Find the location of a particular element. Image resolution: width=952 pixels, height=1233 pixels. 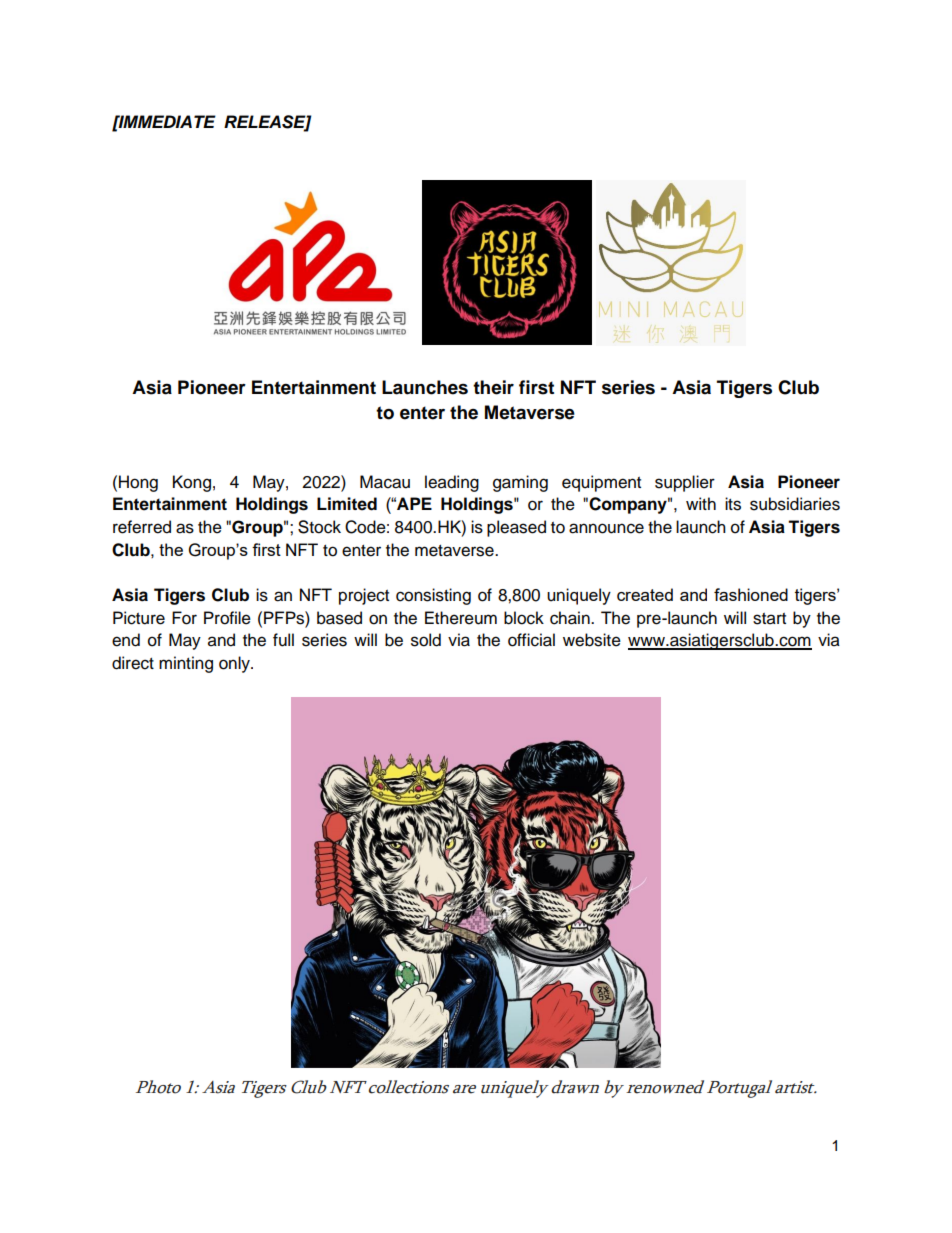

equipment is located at coordinates (601, 483).
